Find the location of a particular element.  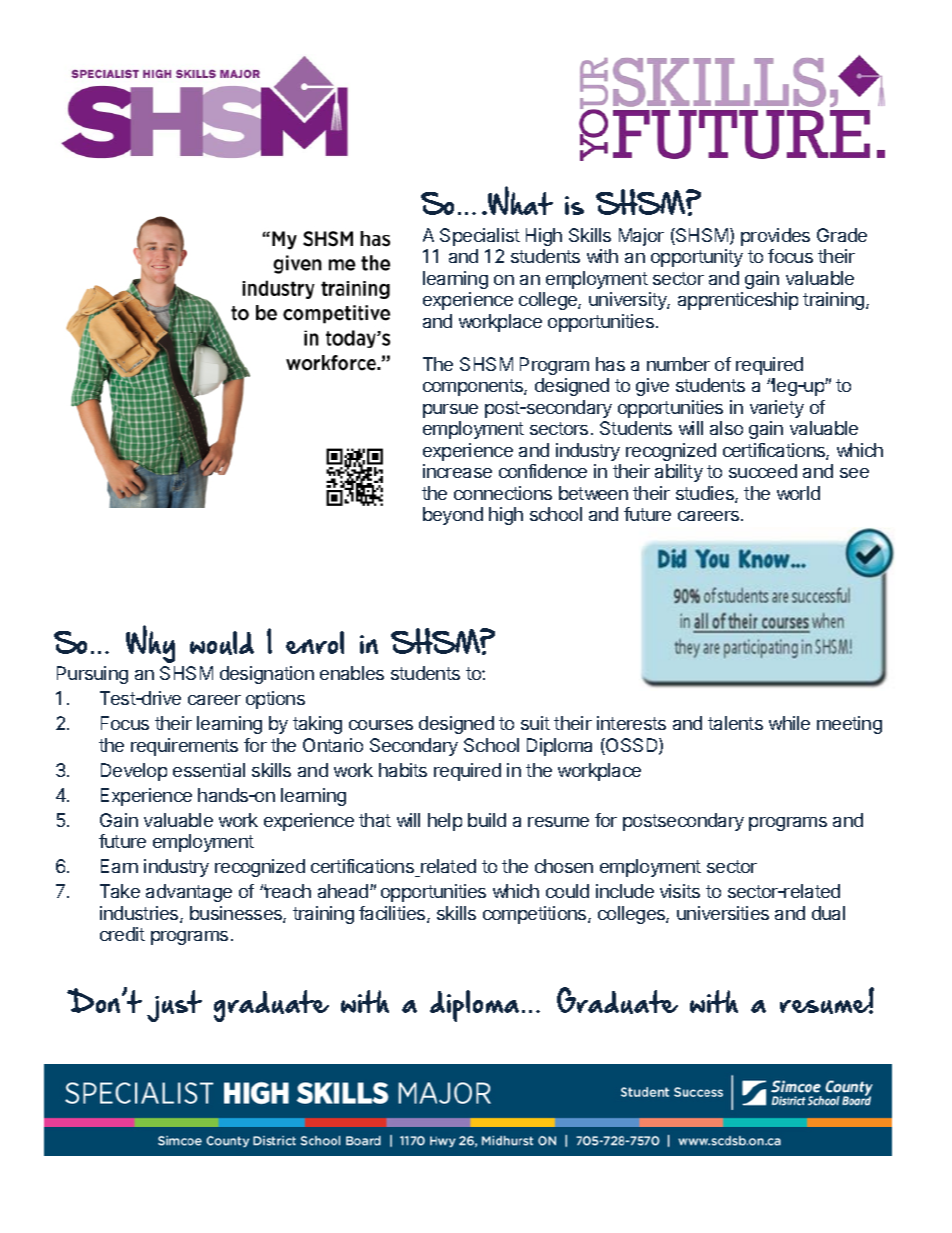

essential is located at coordinates (209, 770).
